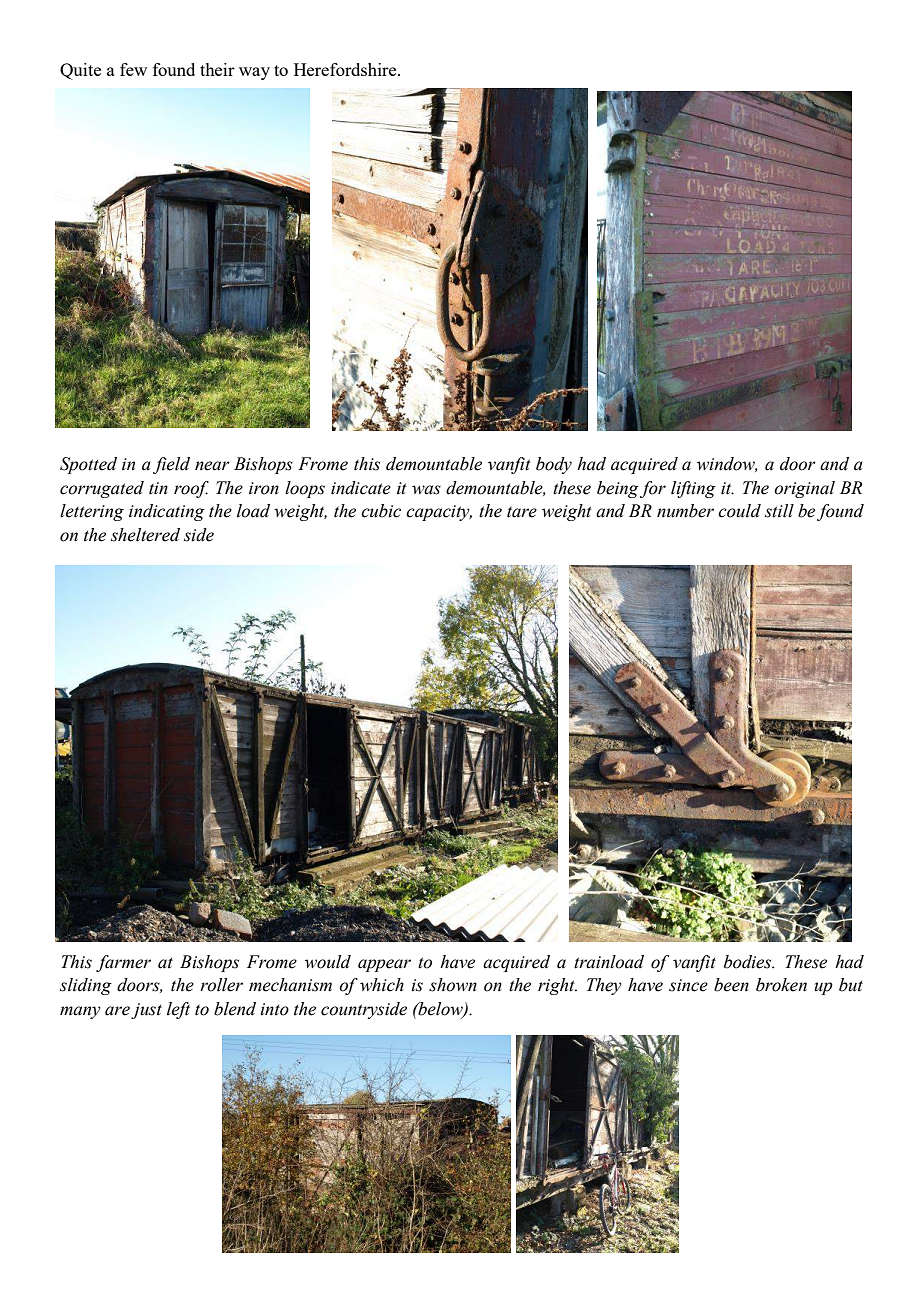 This screenshot has height=1308, width=924. What do you see at coordinates (254, 73) in the screenshot?
I see `way` at bounding box center [254, 73].
